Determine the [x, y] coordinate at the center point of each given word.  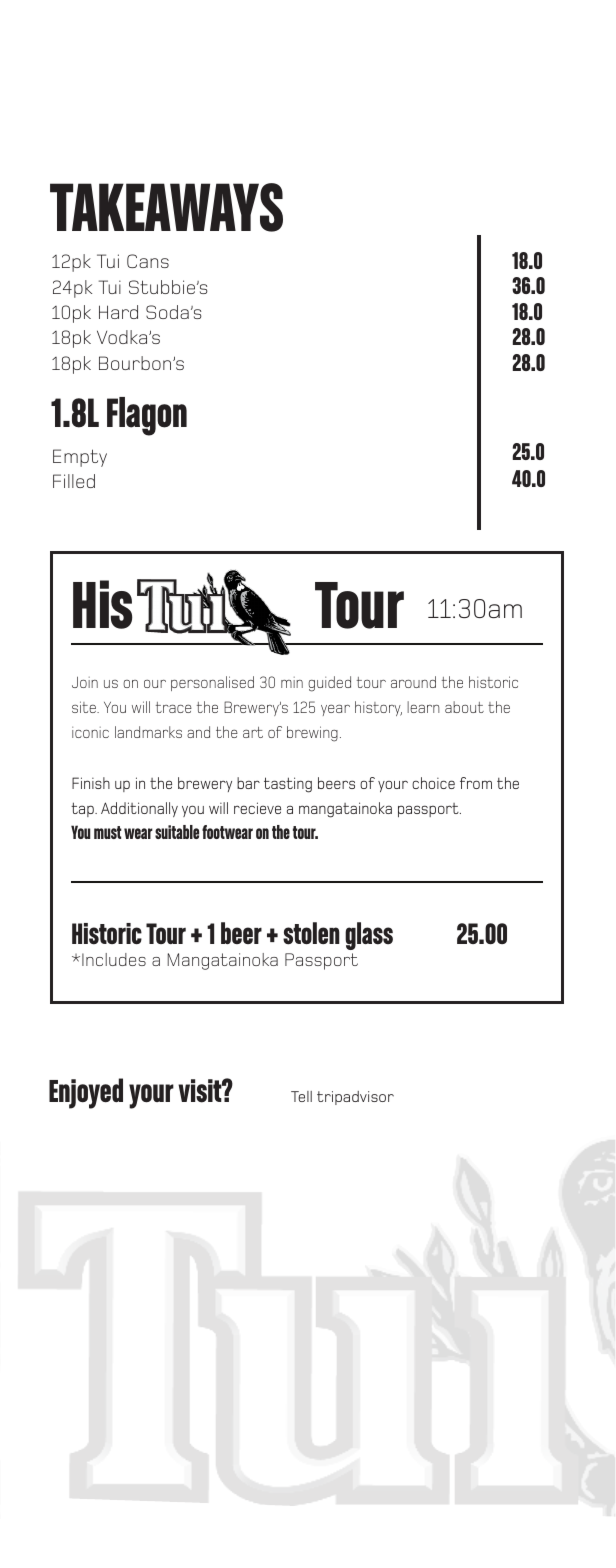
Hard [118, 312]
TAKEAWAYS [166, 207]
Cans [148, 261]
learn [423, 707]
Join [85, 682]
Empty [80, 458]
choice [433, 783]
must [108, 832]
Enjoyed [86, 1093]
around [413, 682]
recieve [257, 808]
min [292, 682]
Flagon [147, 416]
